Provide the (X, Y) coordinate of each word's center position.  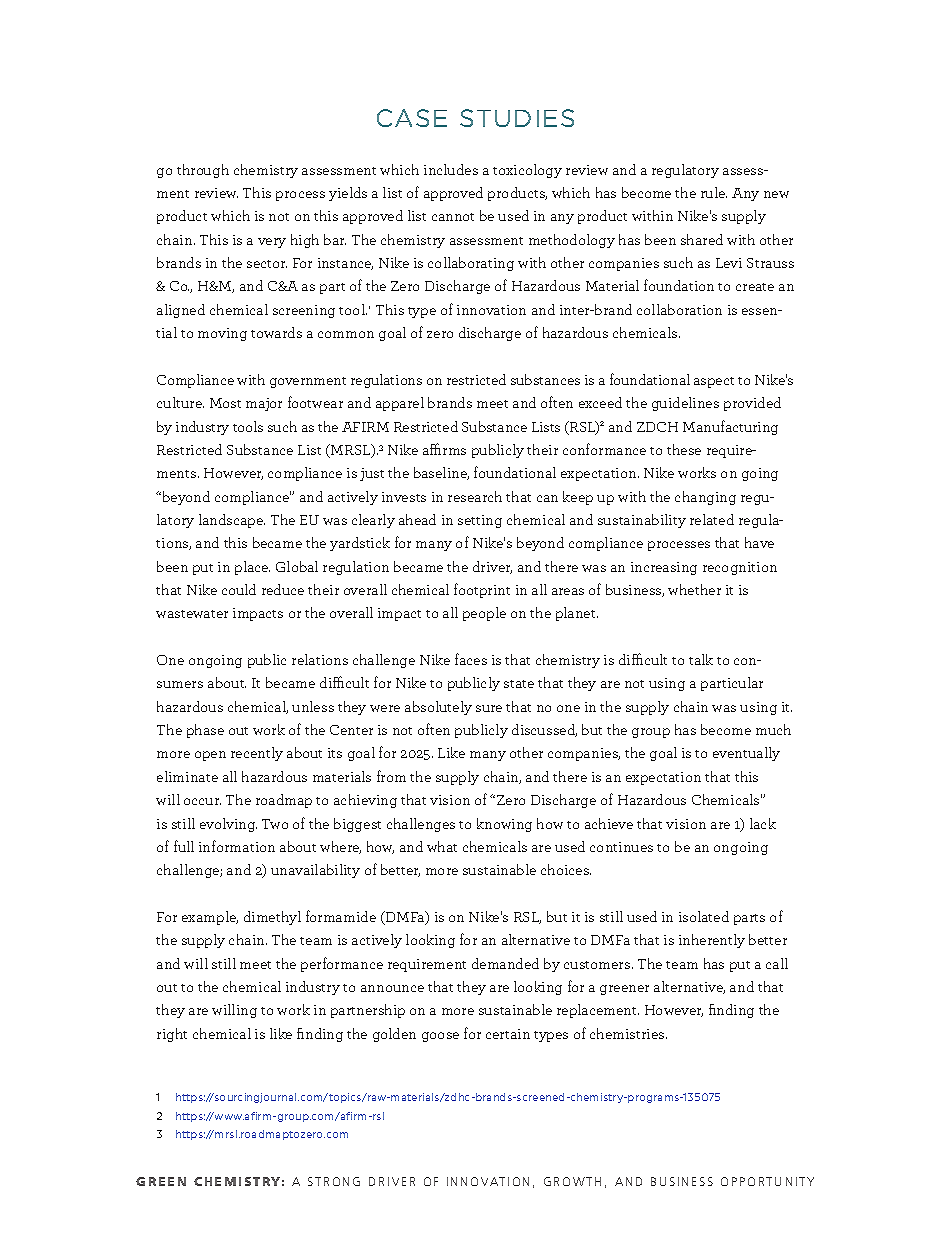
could (239, 589)
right (172, 1035)
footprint (482, 590)
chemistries (628, 1033)
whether (694, 589)
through (203, 171)
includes (451, 169)
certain (508, 1034)
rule (714, 192)
